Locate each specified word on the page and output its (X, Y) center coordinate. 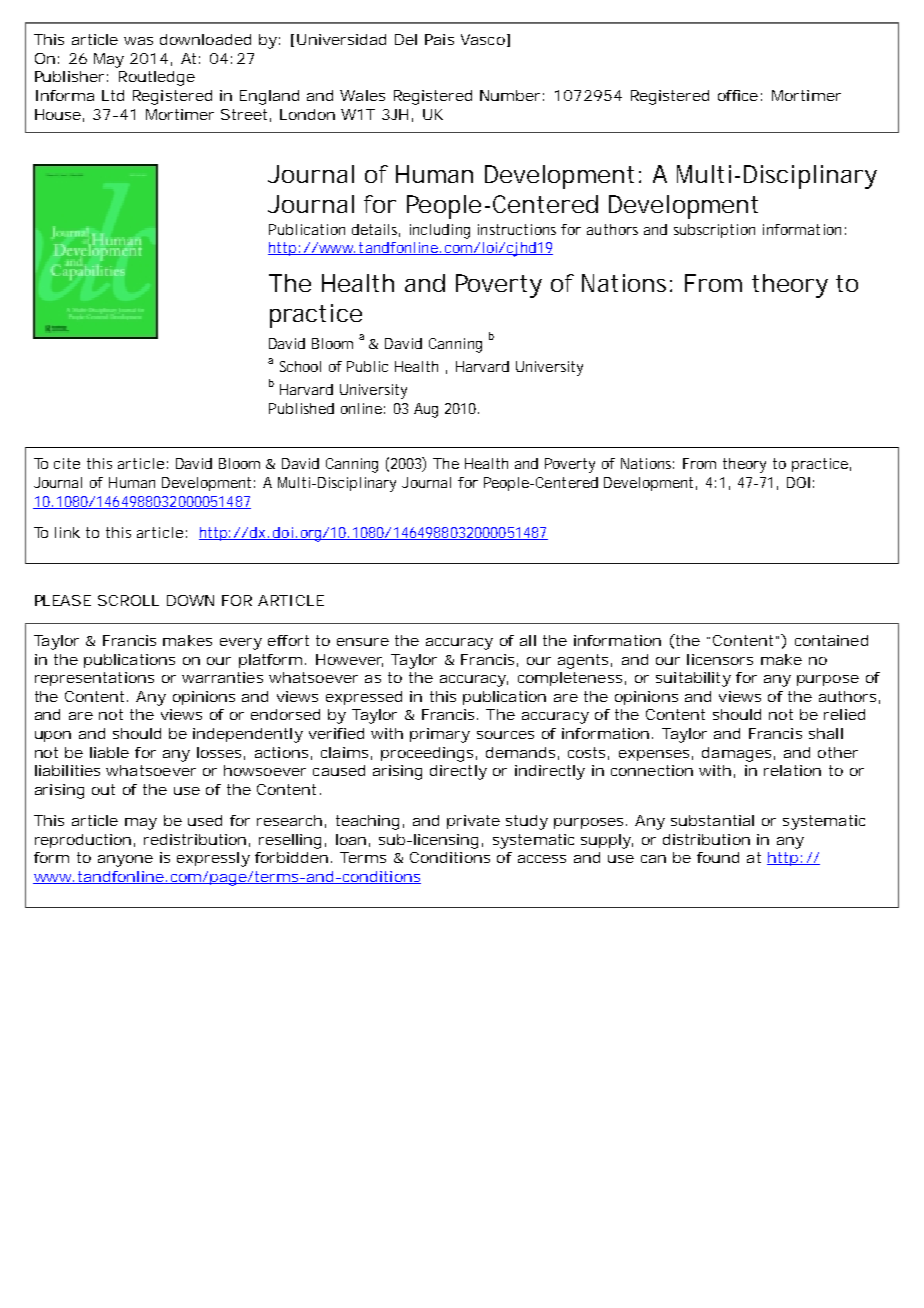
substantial (712, 820)
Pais (439, 39)
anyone (125, 861)
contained (831, 640)
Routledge (157, 78)
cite (67, 463)
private (473, 822)
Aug (426, 410)
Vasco (483, 39)
